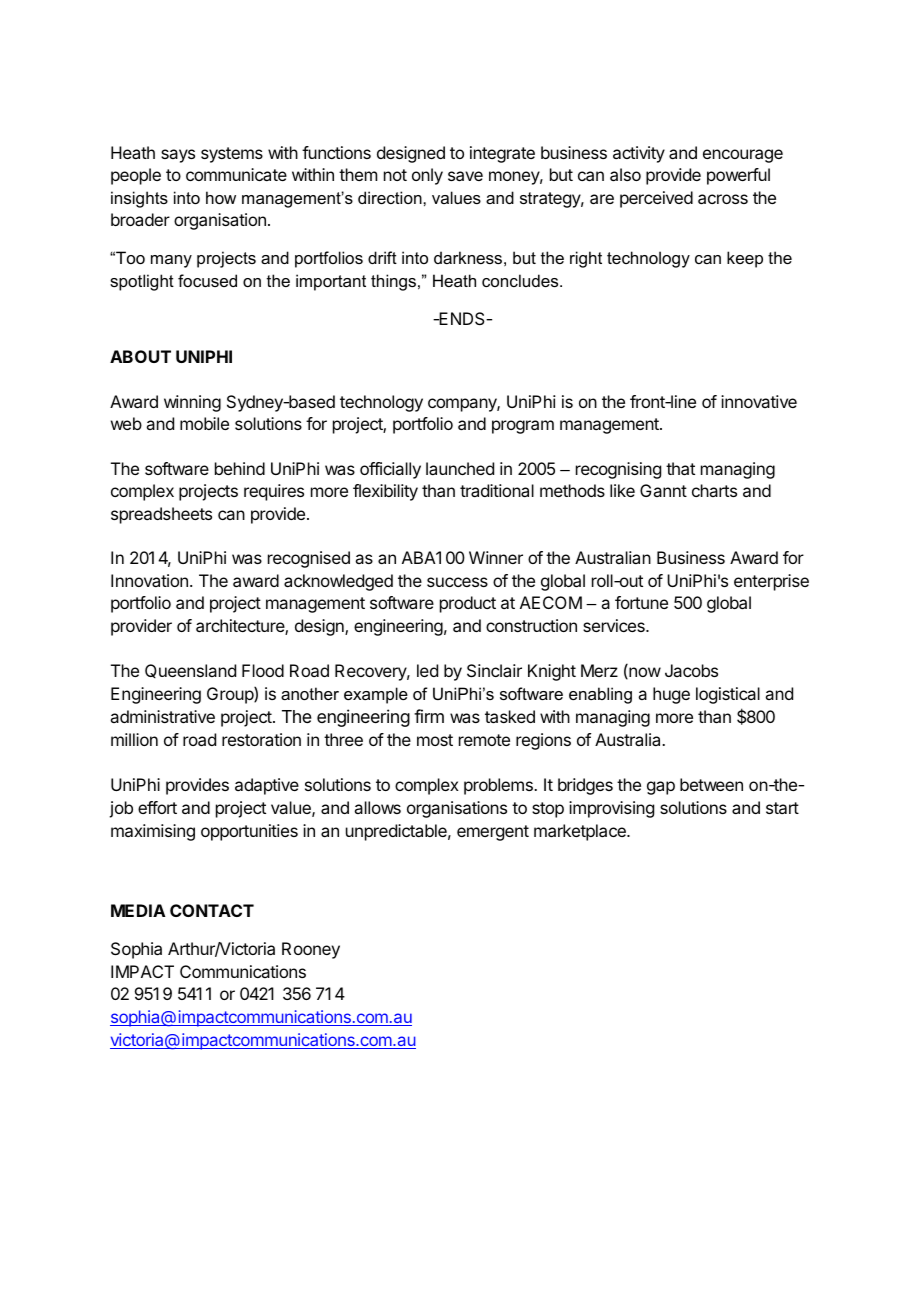  I want to click on winning, so click(192, 403).
